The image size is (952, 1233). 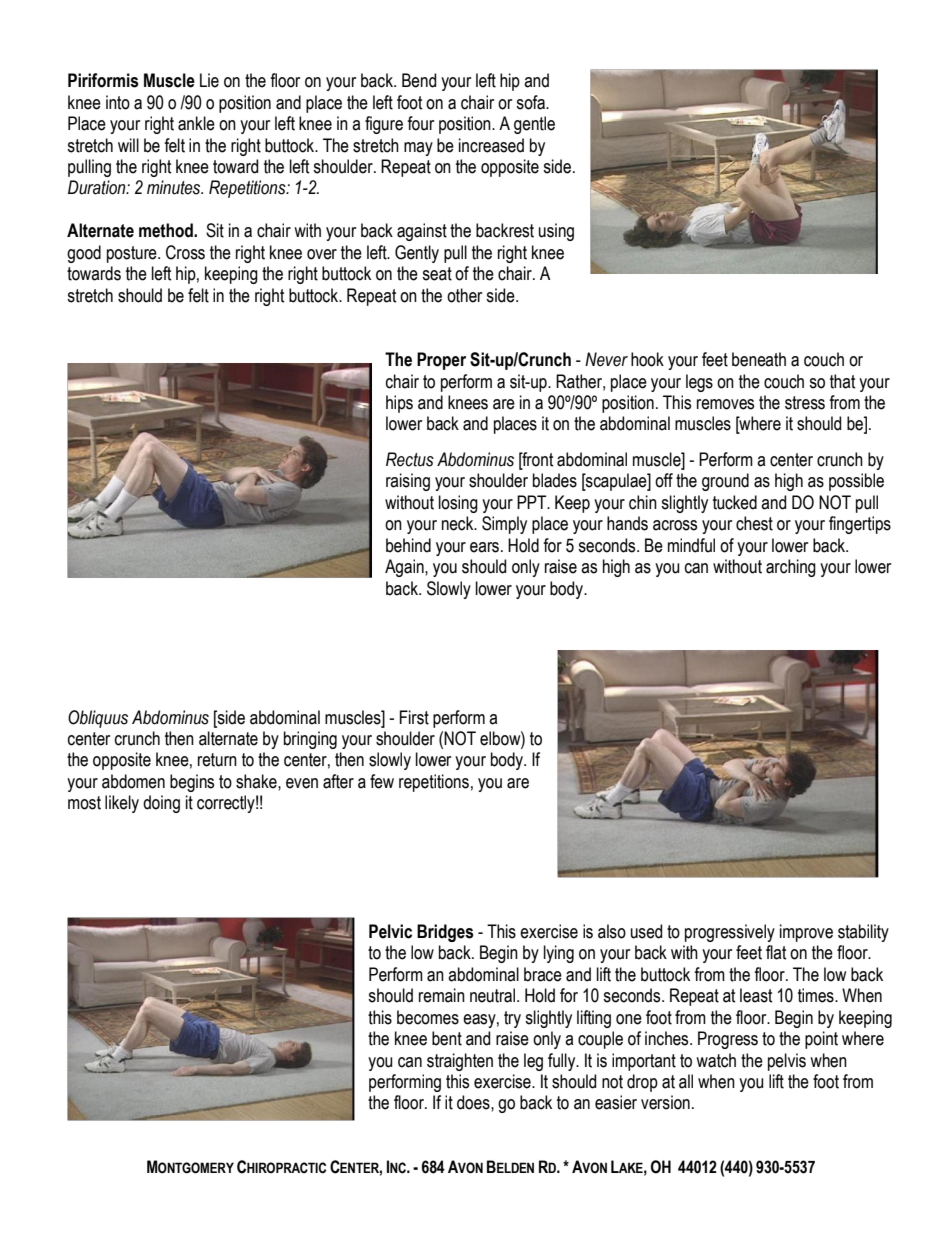 What do you see at coordinates (399, 404) in the screenshot?
I see `hips` at bounding box center [399, 404].
